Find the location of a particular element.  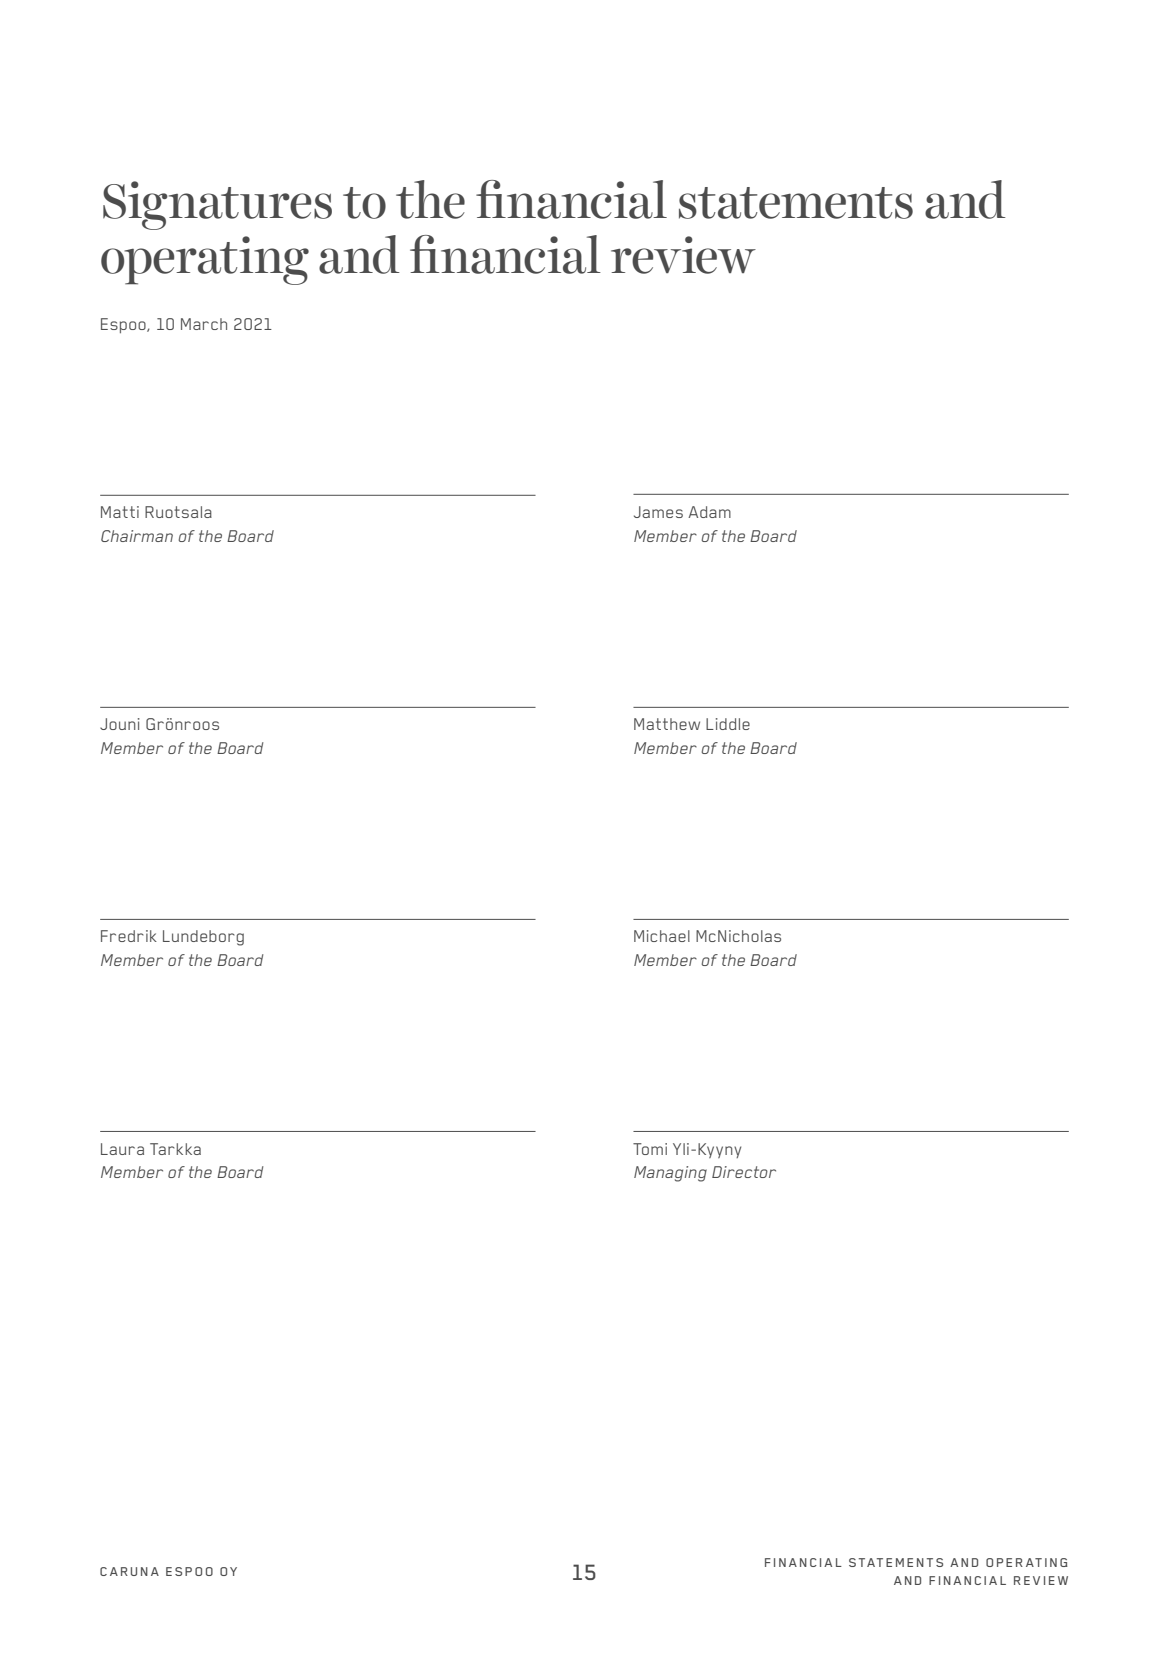

Chairman is located at coordinates (137, 536).
